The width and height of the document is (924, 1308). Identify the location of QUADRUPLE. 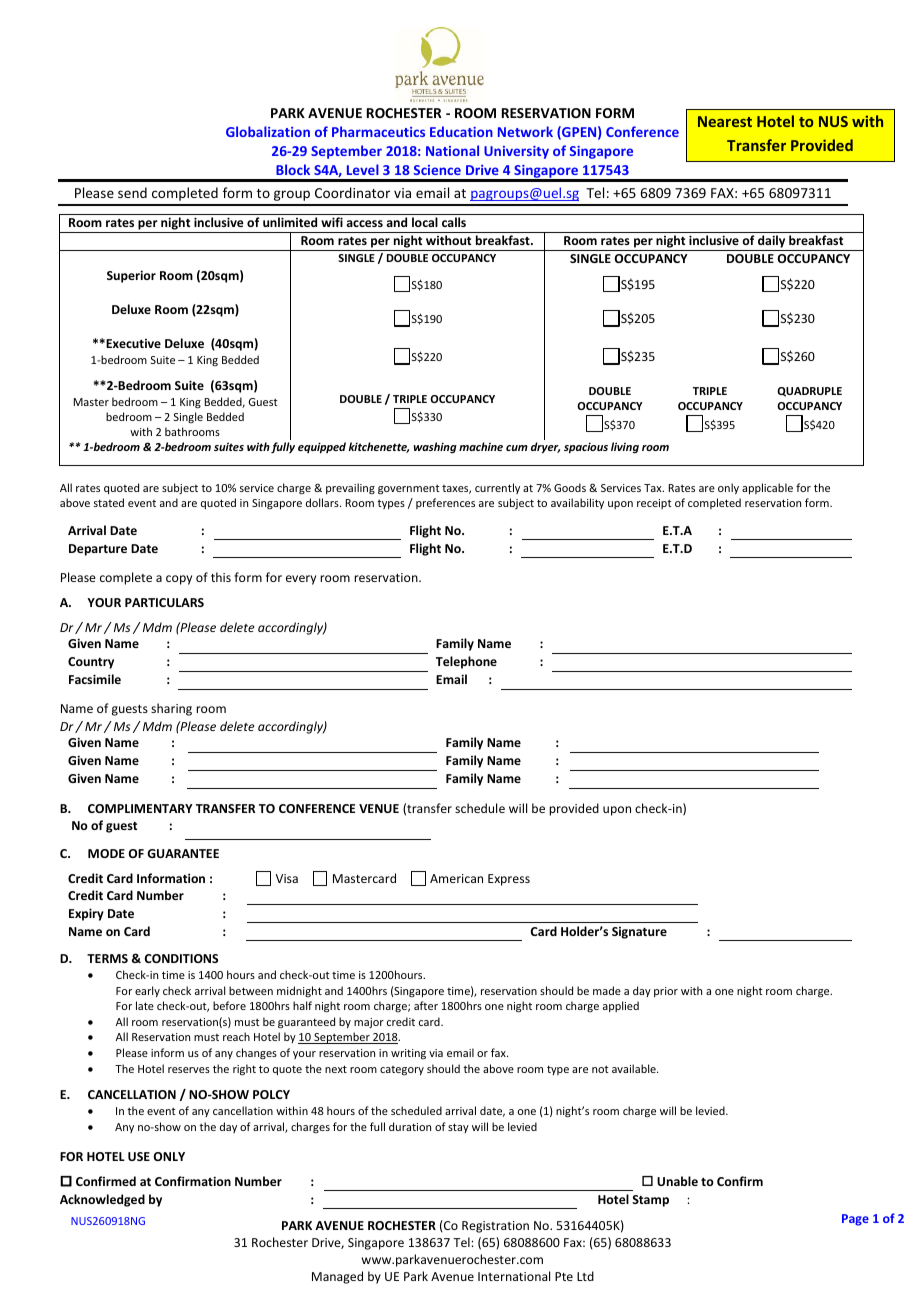
(809, 392).
